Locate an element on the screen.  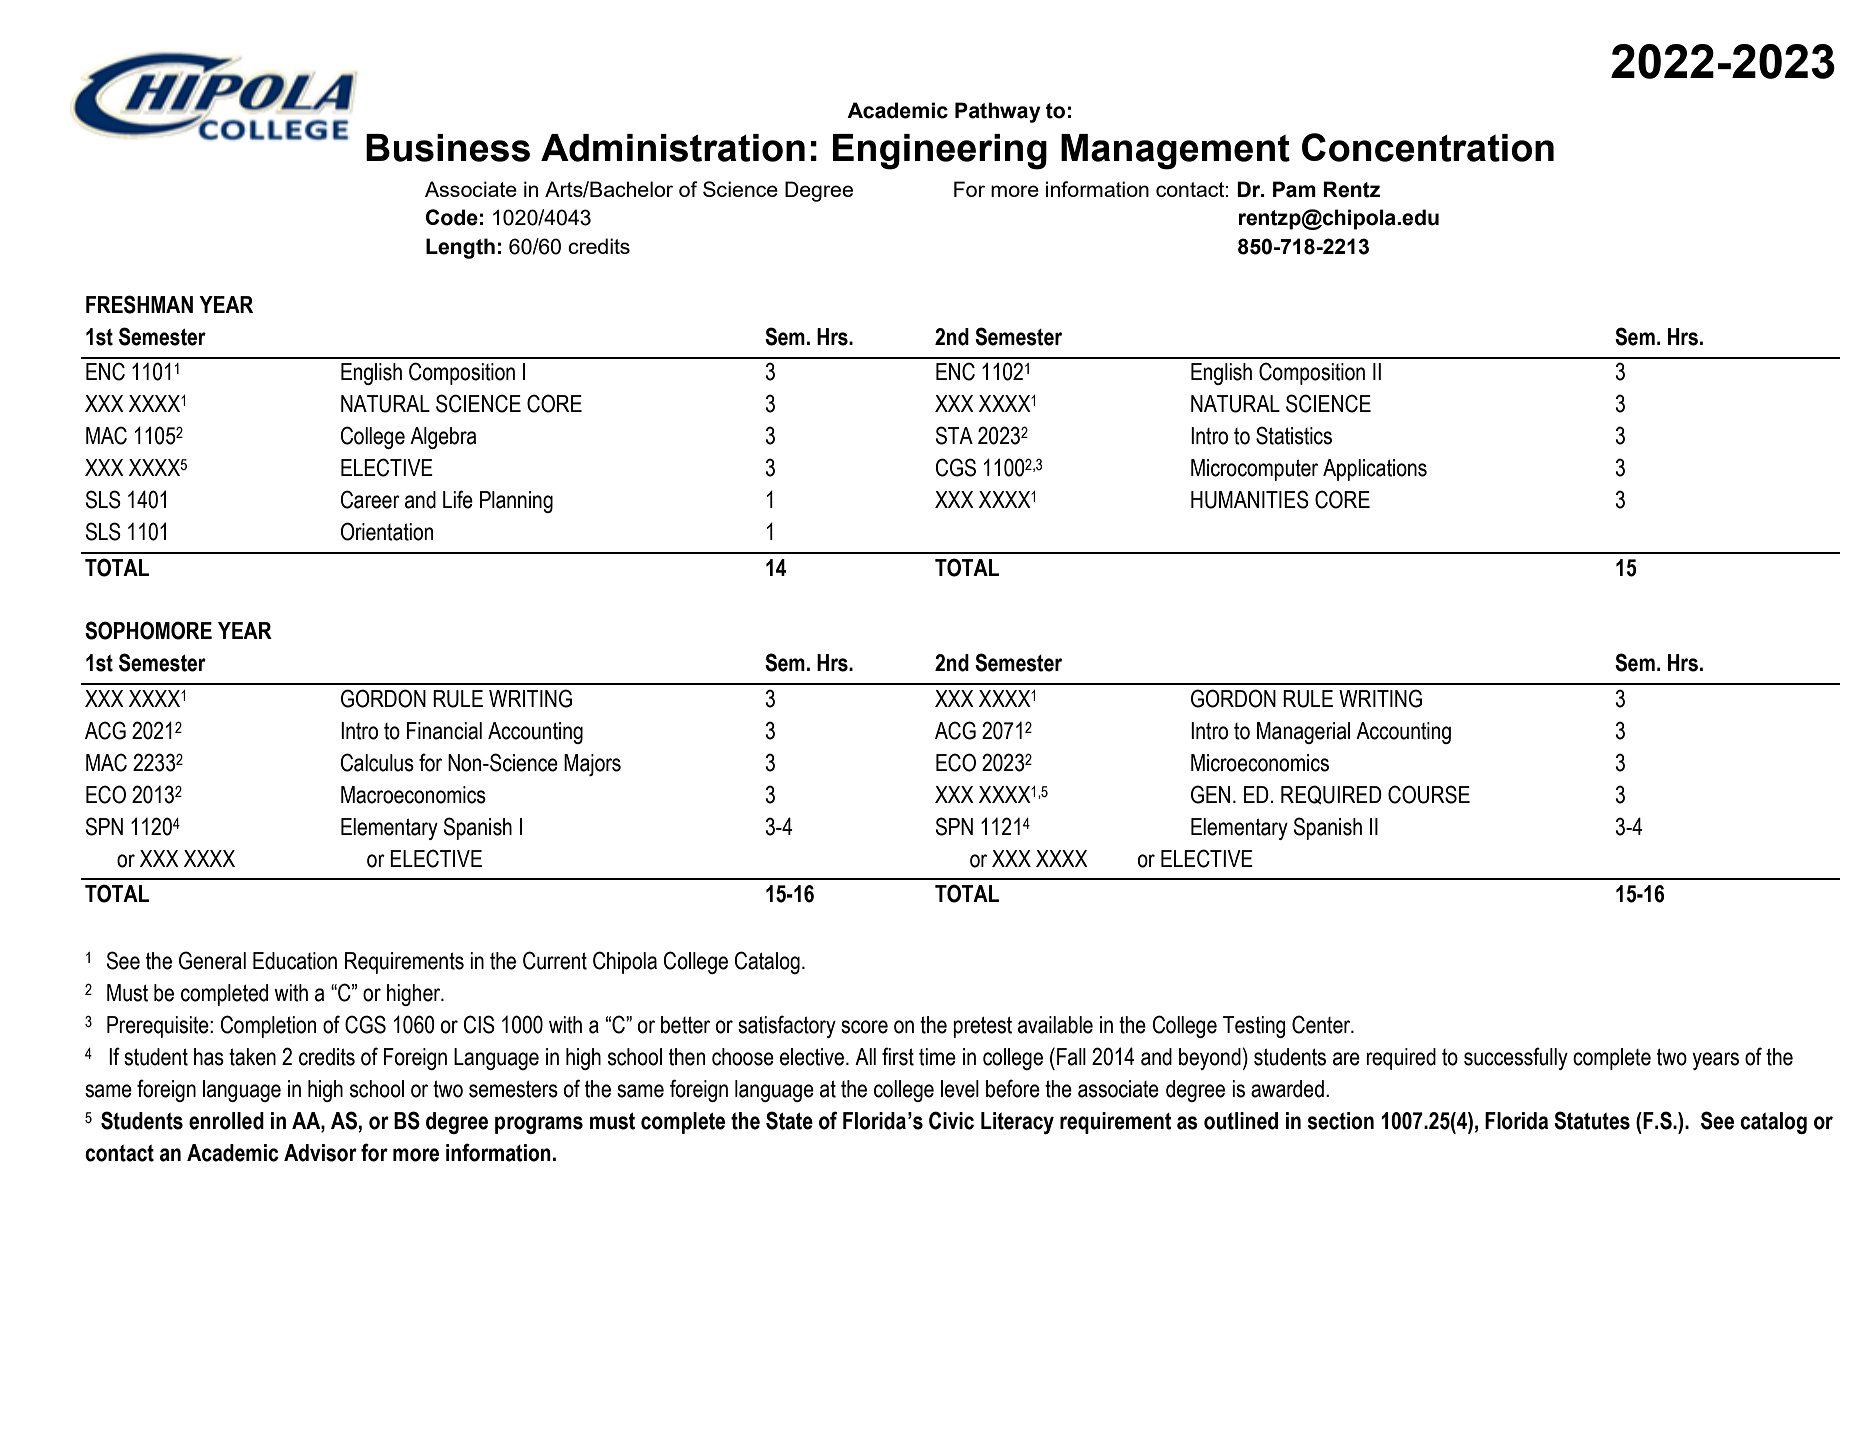
Engineering is located at coordinates (940, 152).
